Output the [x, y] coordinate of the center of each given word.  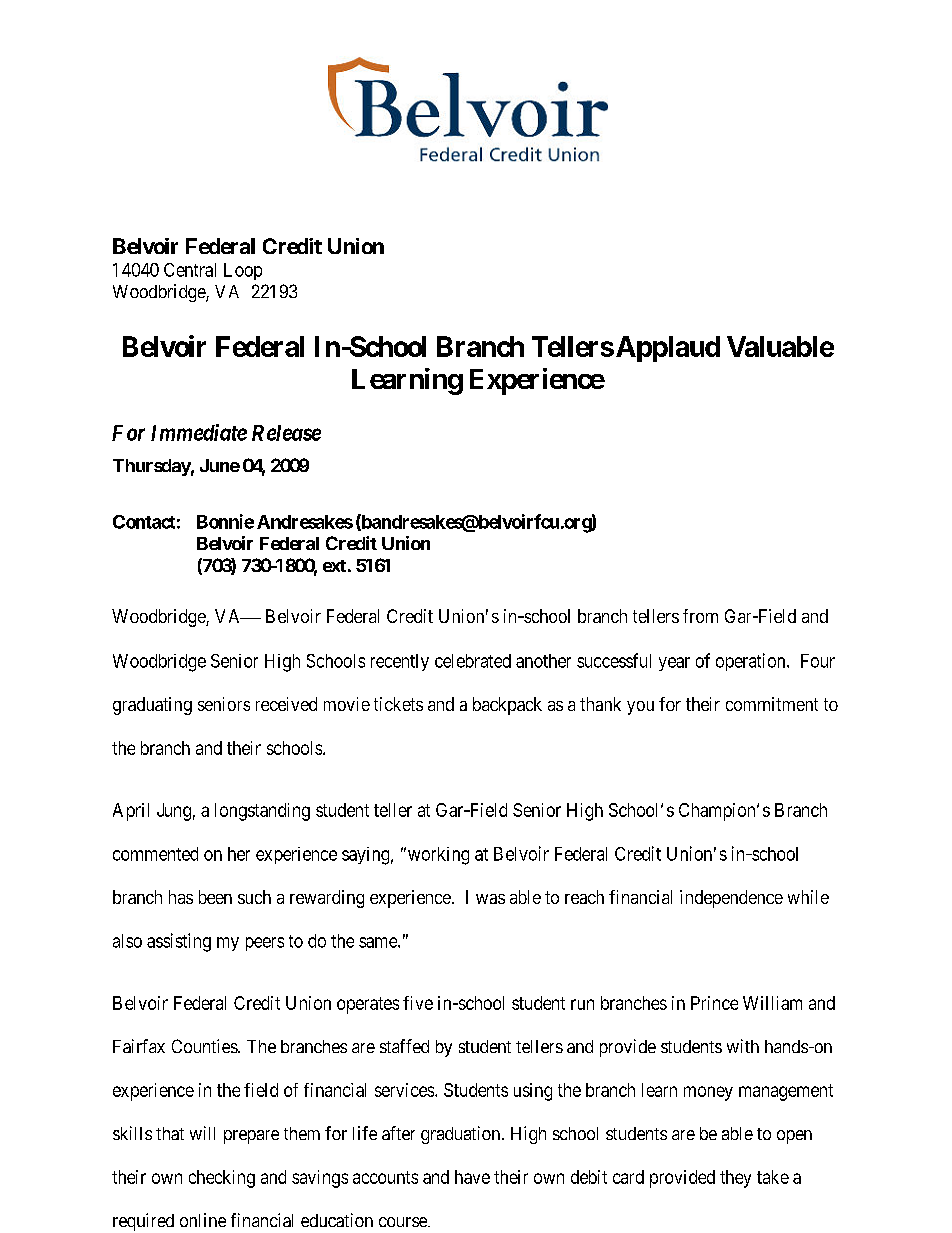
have [472, 1177]
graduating [152, 706]
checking [222, 1179]
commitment [772, 704]
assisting [179, 942]
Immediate [199, 432]
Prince [714, 1003]
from [700, 616]
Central [190, 270]
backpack [507, 706]
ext [334, 566]
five [418, 1003]
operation [752, 662]
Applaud [666, 349]
